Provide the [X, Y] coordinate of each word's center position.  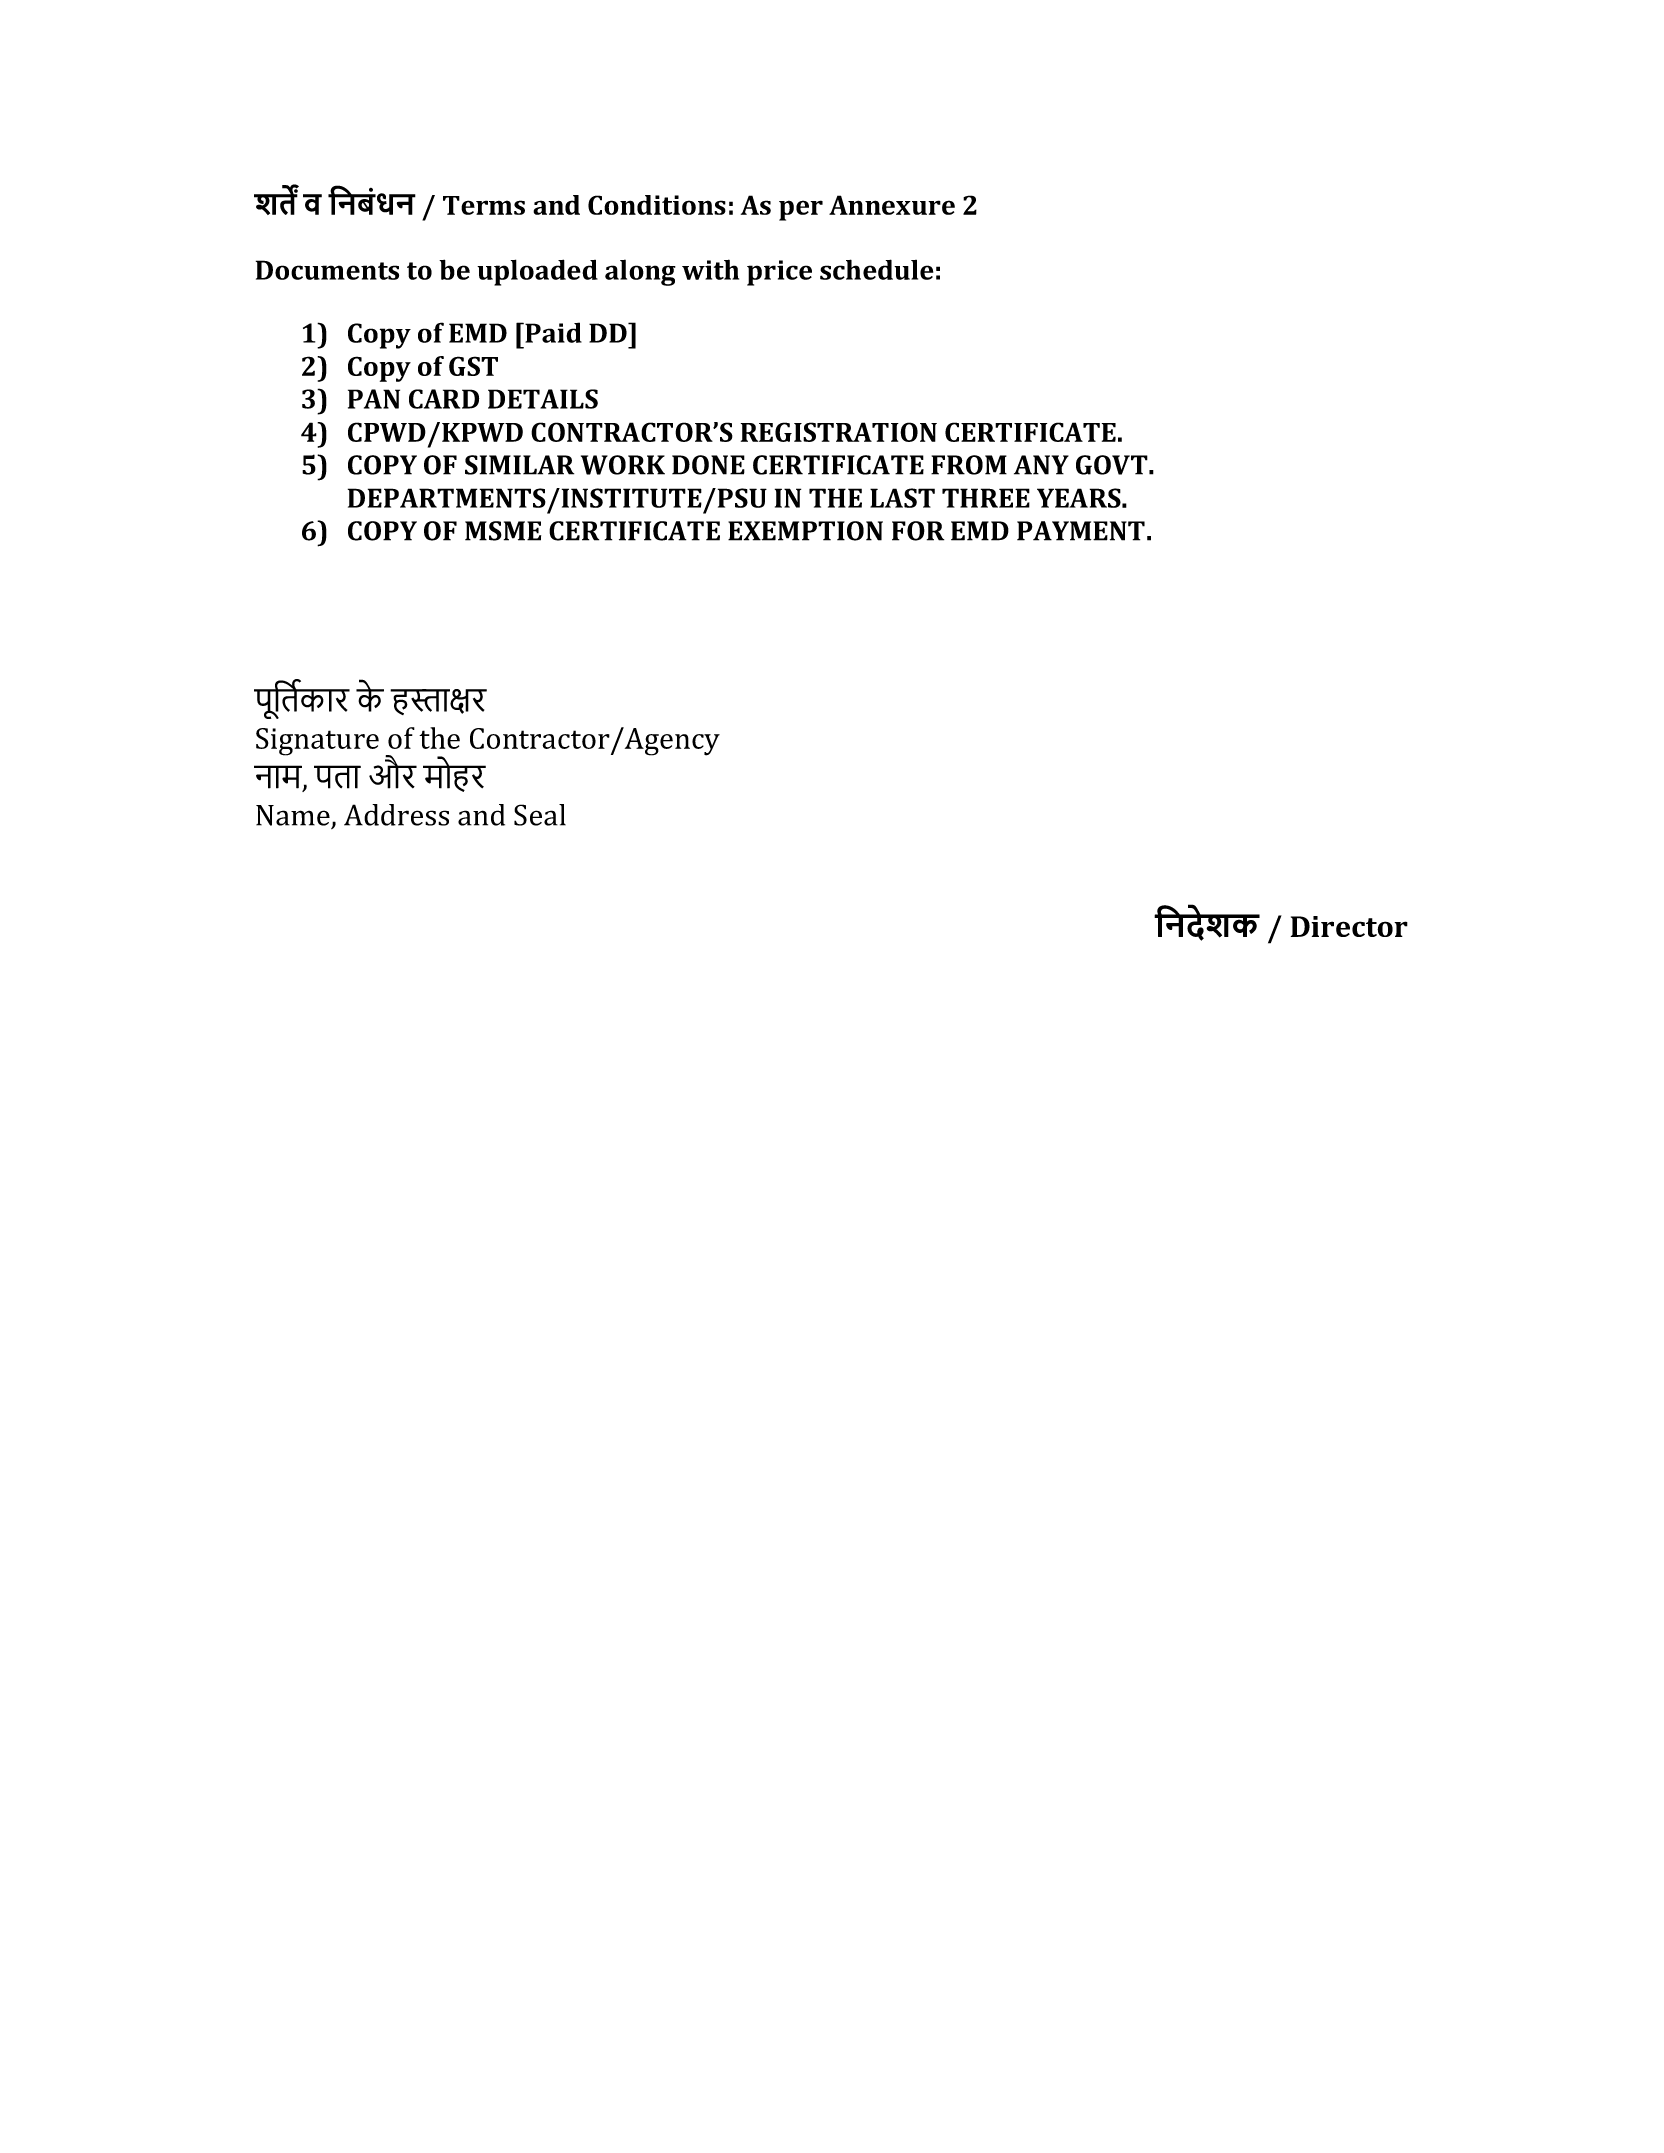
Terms [484, 205]
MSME [503, 531]
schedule [876, 269]
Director [1349, 926]
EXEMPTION [805, 531]
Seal [540, 815]
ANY [1041, 465]
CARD [444, 399]
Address [396, 815]
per [801, 210]
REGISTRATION [839, 432]
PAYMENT [1081, 531]
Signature [317, 742]
